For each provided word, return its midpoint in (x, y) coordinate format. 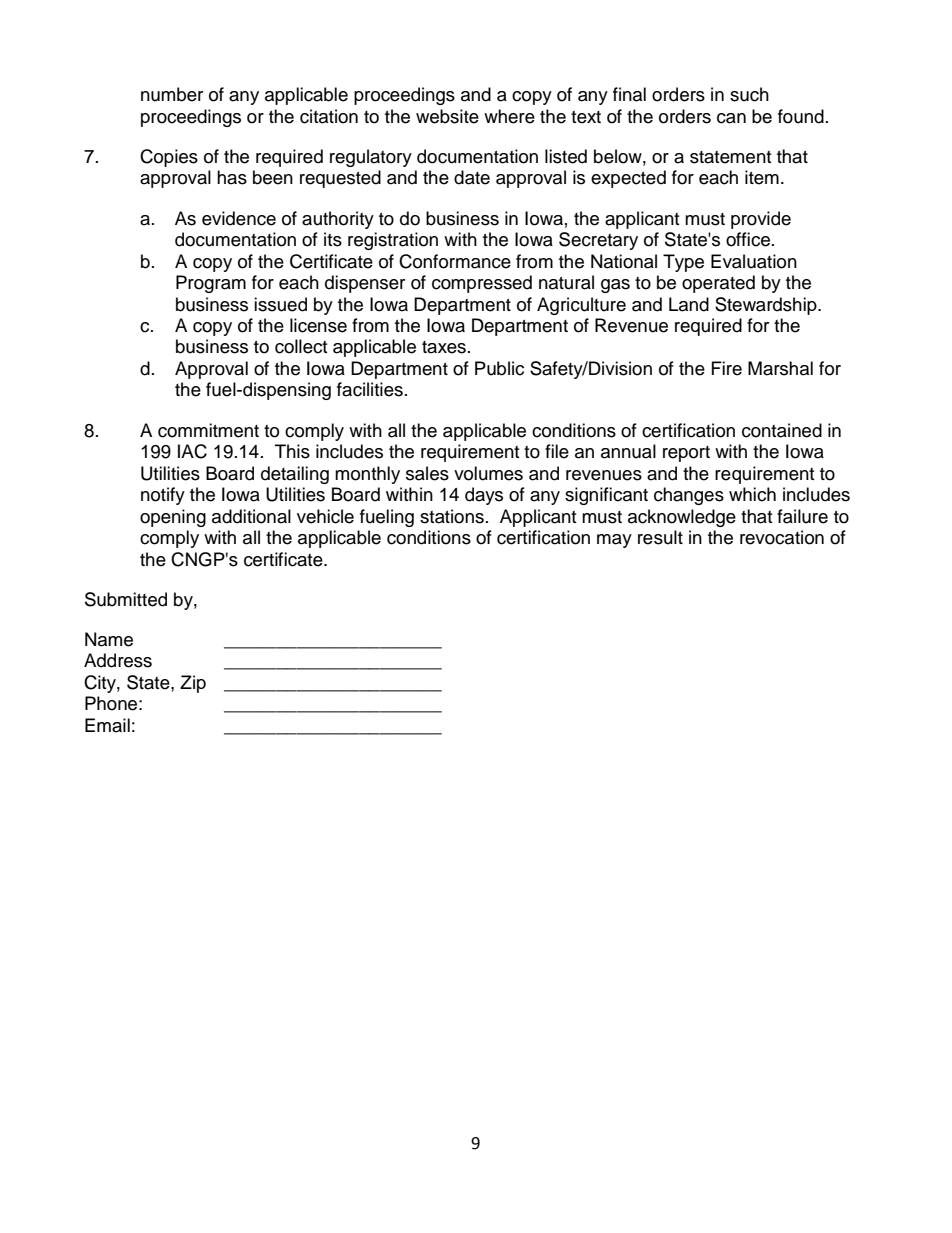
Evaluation (754, 261)
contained (782, 430)
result (660, 537)
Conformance (455, 261)
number (172, 94)
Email (107, 725)
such (749, 94)
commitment (208, 430)
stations (452, 516)
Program (211, 284)
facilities (370, 389)
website (447, 116)
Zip (193, 684)
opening (173, 518)
